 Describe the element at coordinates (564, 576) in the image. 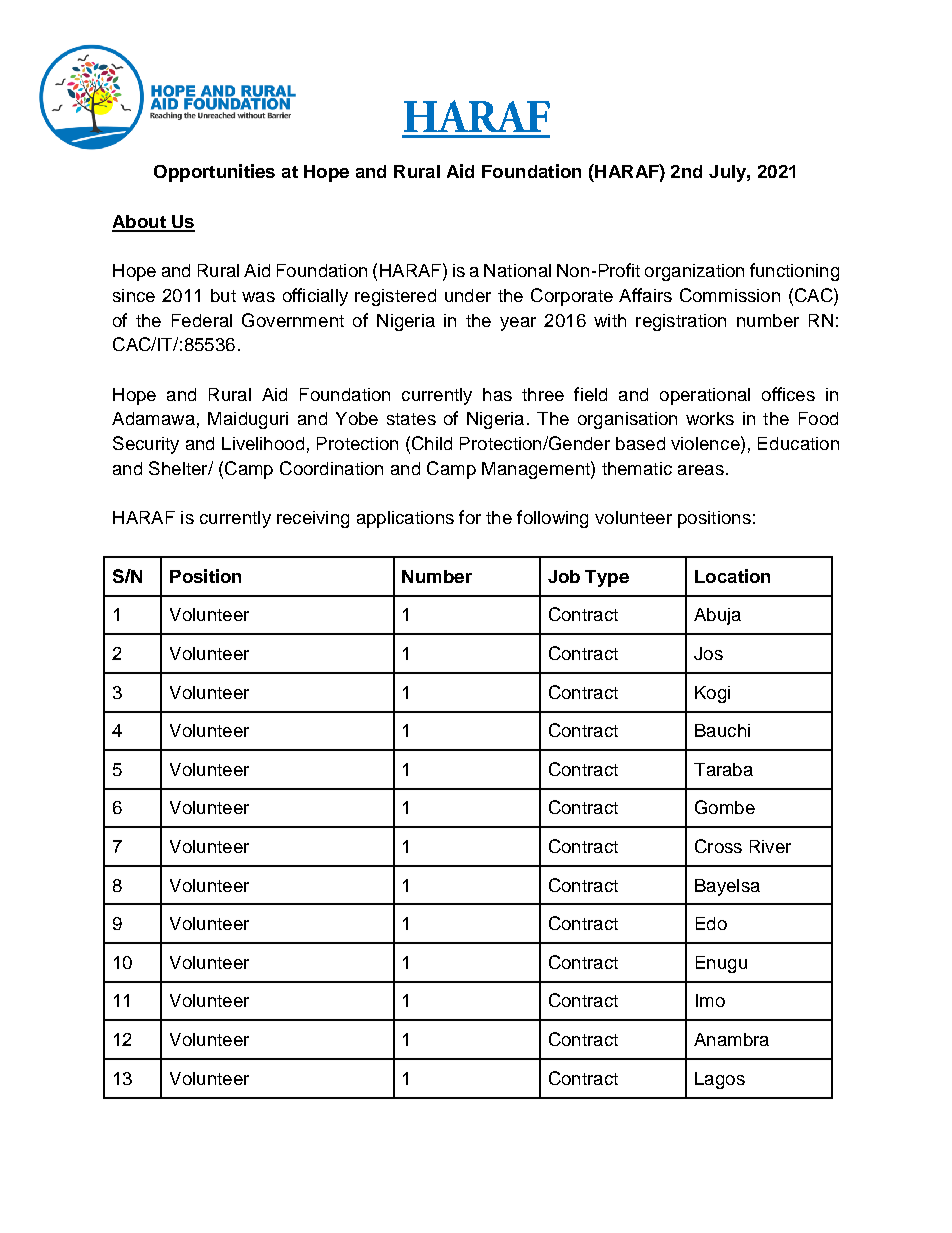

I see `Job` at that location.
